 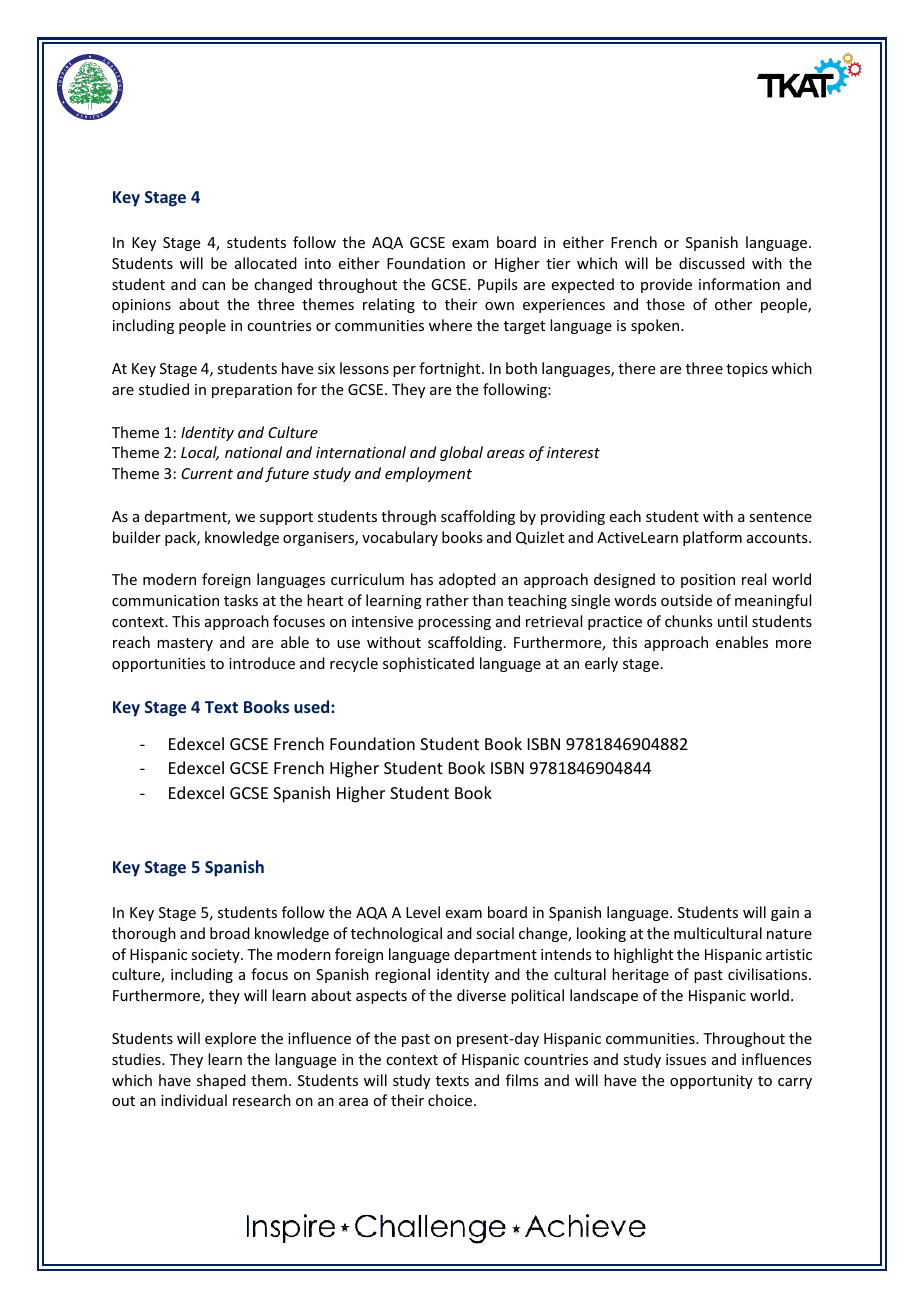 I want to click on can, so click(x=213, y=286).
